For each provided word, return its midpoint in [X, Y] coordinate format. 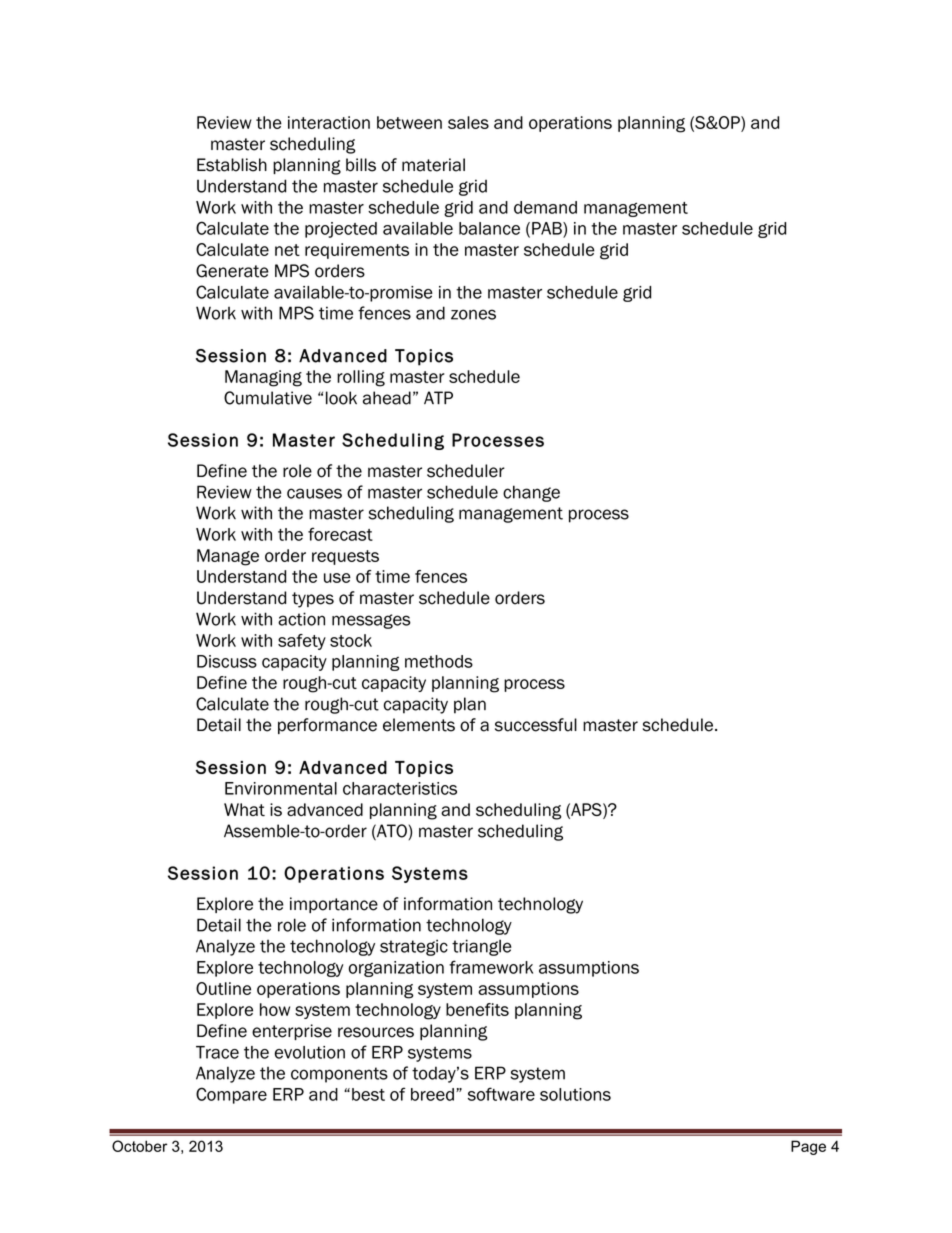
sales [468, 122]
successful [536, 725]
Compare [231, 1095]
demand [545, 207]
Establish [232, 165]
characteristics [400, 788]
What [244, 809]
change [531, 493]
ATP [438, 397]
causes [314, 493]
